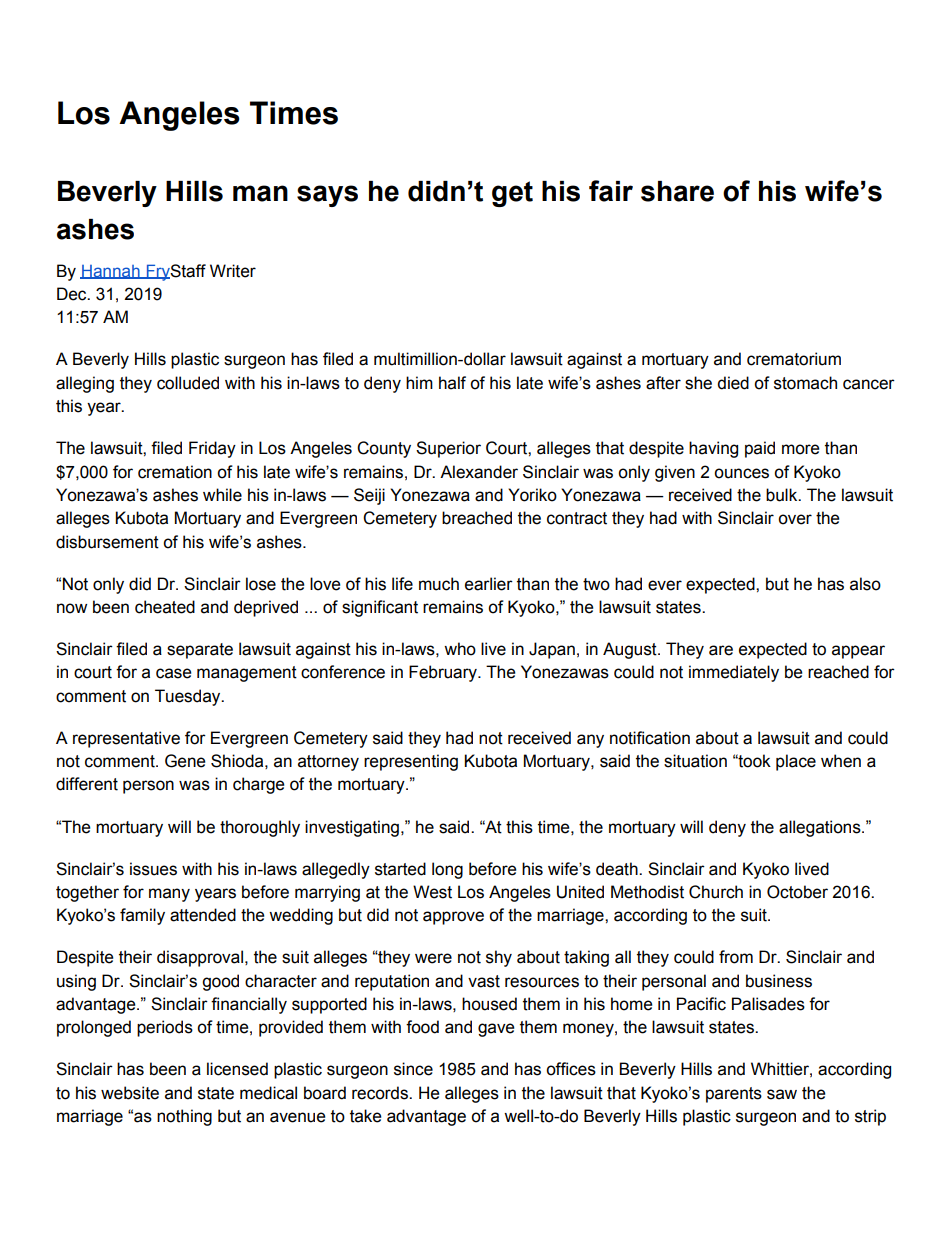  I want to click on separate, so click(200, 651).
